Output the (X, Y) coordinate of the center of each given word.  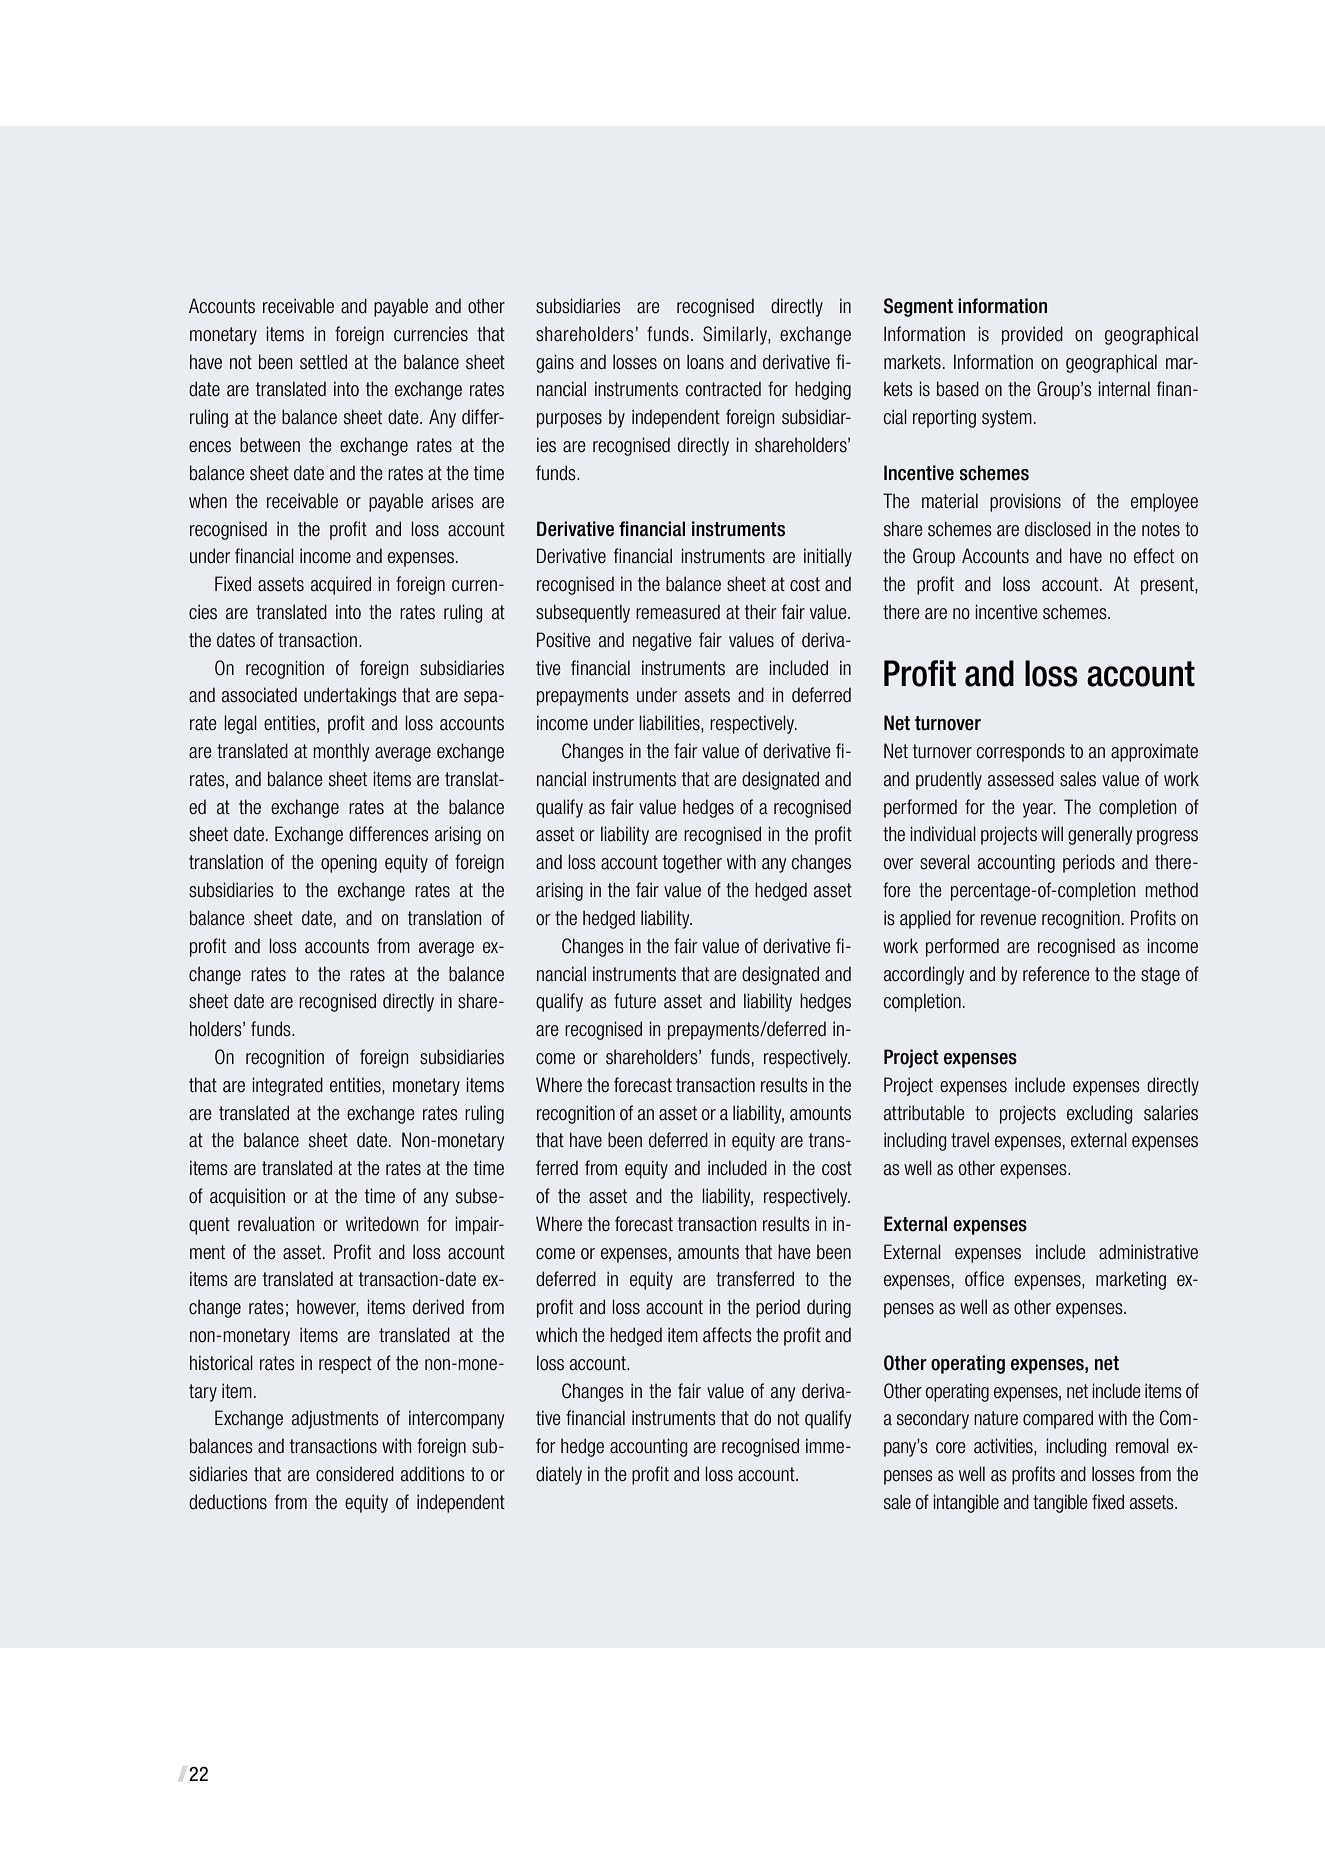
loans (705, 362)
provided (1032, 335)
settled (323, 362)
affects (727, 1335)
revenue (1008, 920)
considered (355, 1474)
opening (349, 863)
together (692, 863)
